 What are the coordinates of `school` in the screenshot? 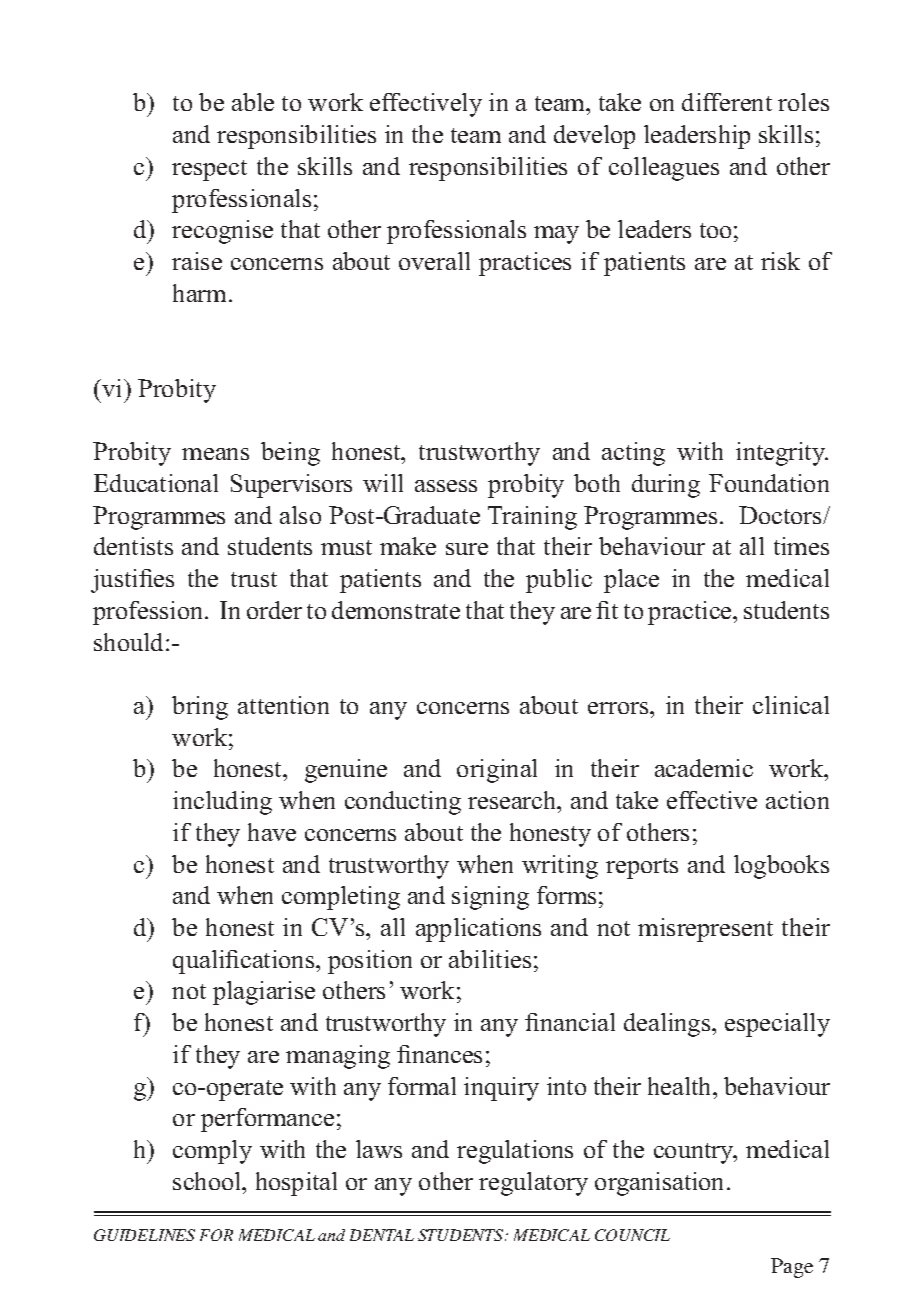 It's located at (208, 1181).
